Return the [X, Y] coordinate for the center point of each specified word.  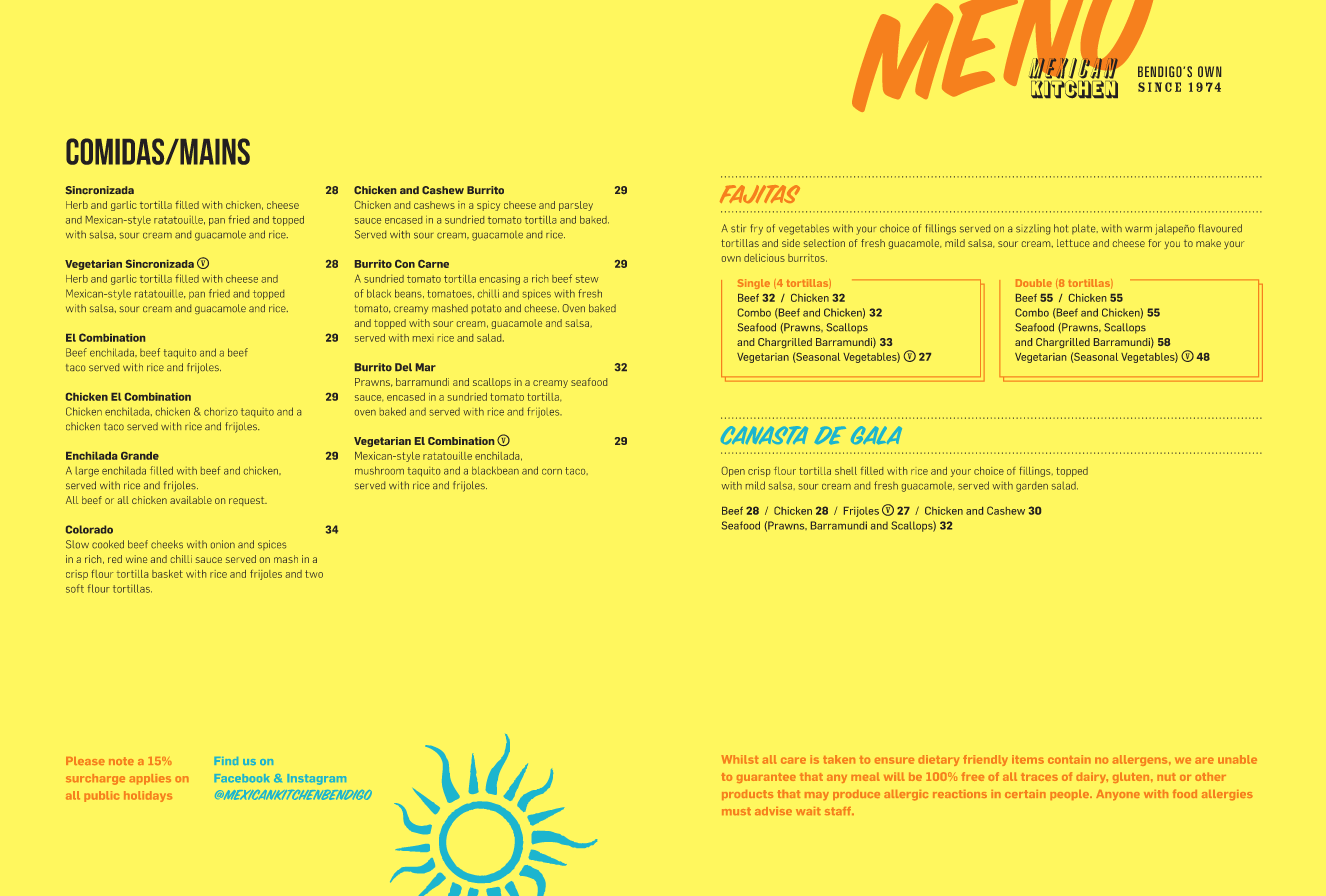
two [314, 574]
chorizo [221, 411]
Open [733, 472]
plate [1085, 229]
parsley [576, 206]
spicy [488, 206]
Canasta [764, 435]
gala [876, 435]
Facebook [242, 778]
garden [1032, 487]
